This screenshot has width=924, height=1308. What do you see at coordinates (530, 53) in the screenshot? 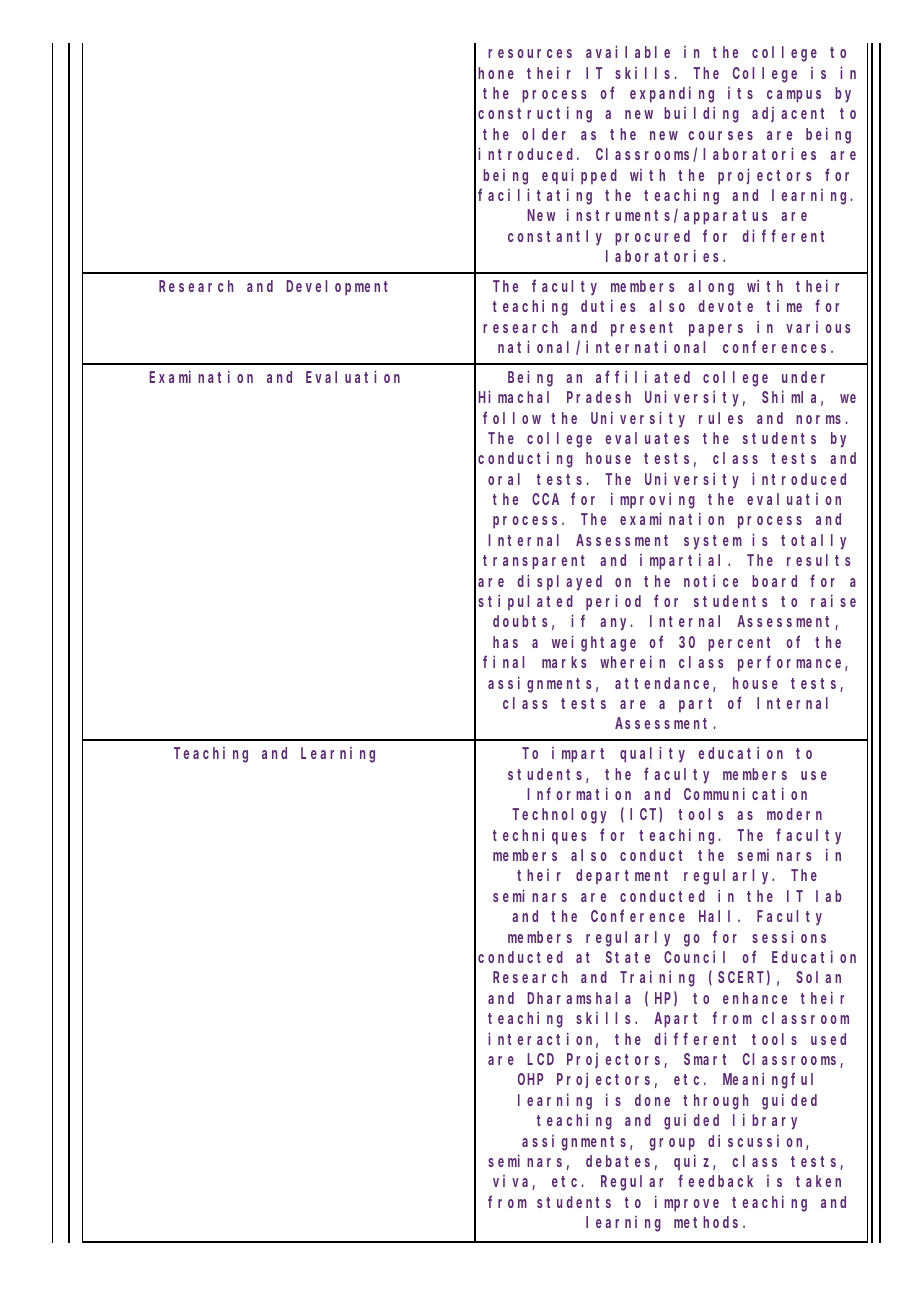
I see `resources` at bounding box center [530, 53].
